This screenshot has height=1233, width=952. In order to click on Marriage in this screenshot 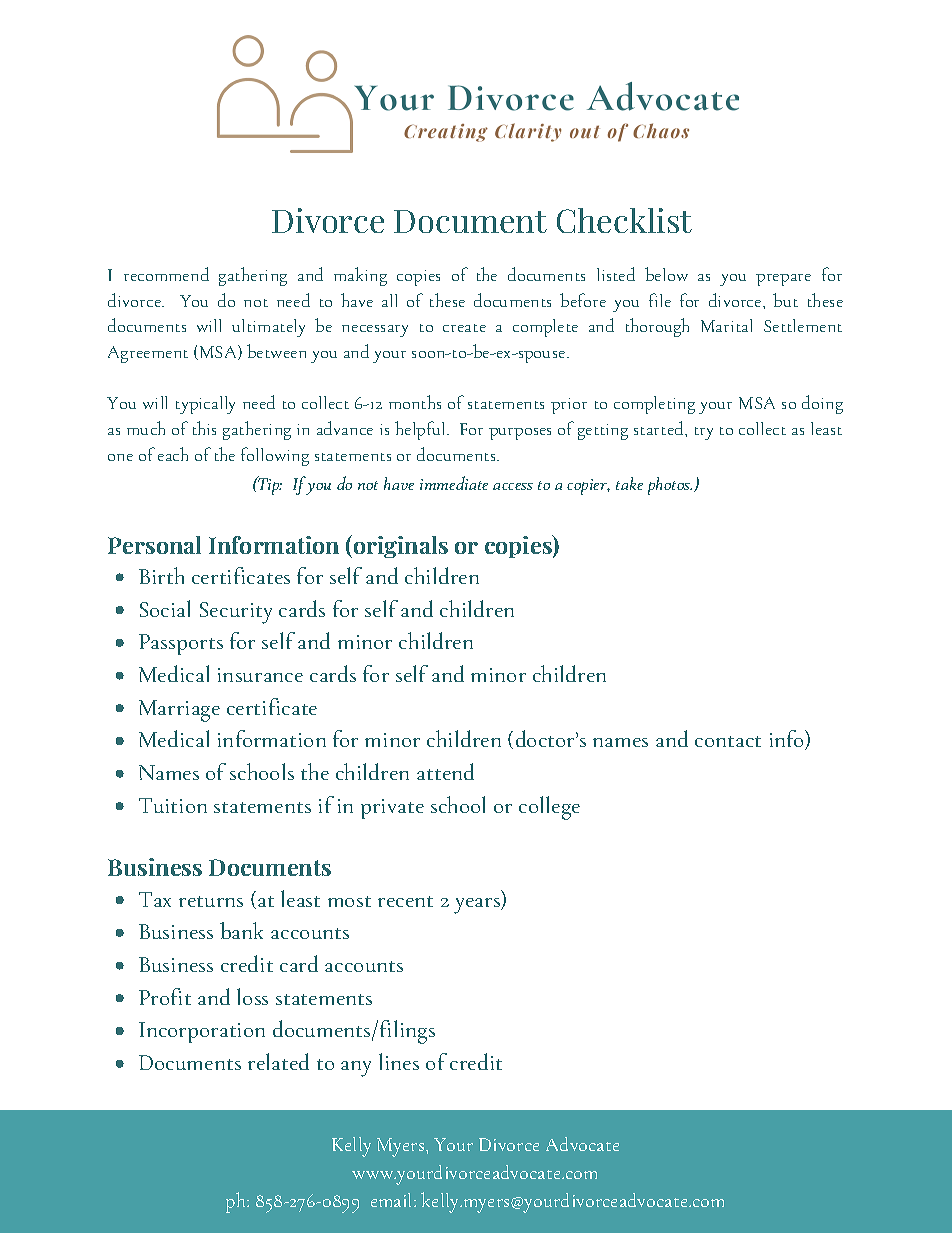, I will do `click(179, 711)`.
